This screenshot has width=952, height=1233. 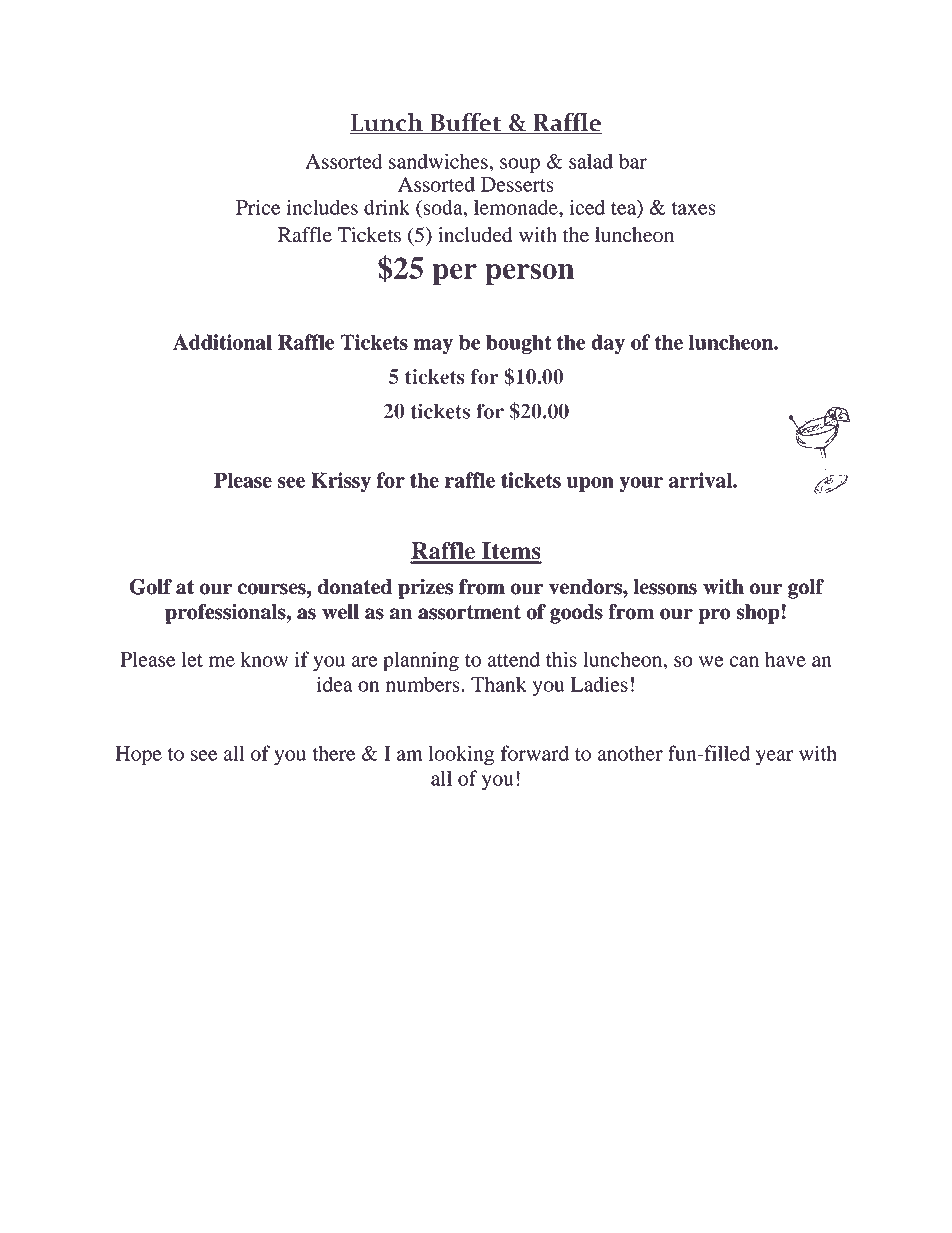 I want to click on looking, so click(x=461, y=755).
